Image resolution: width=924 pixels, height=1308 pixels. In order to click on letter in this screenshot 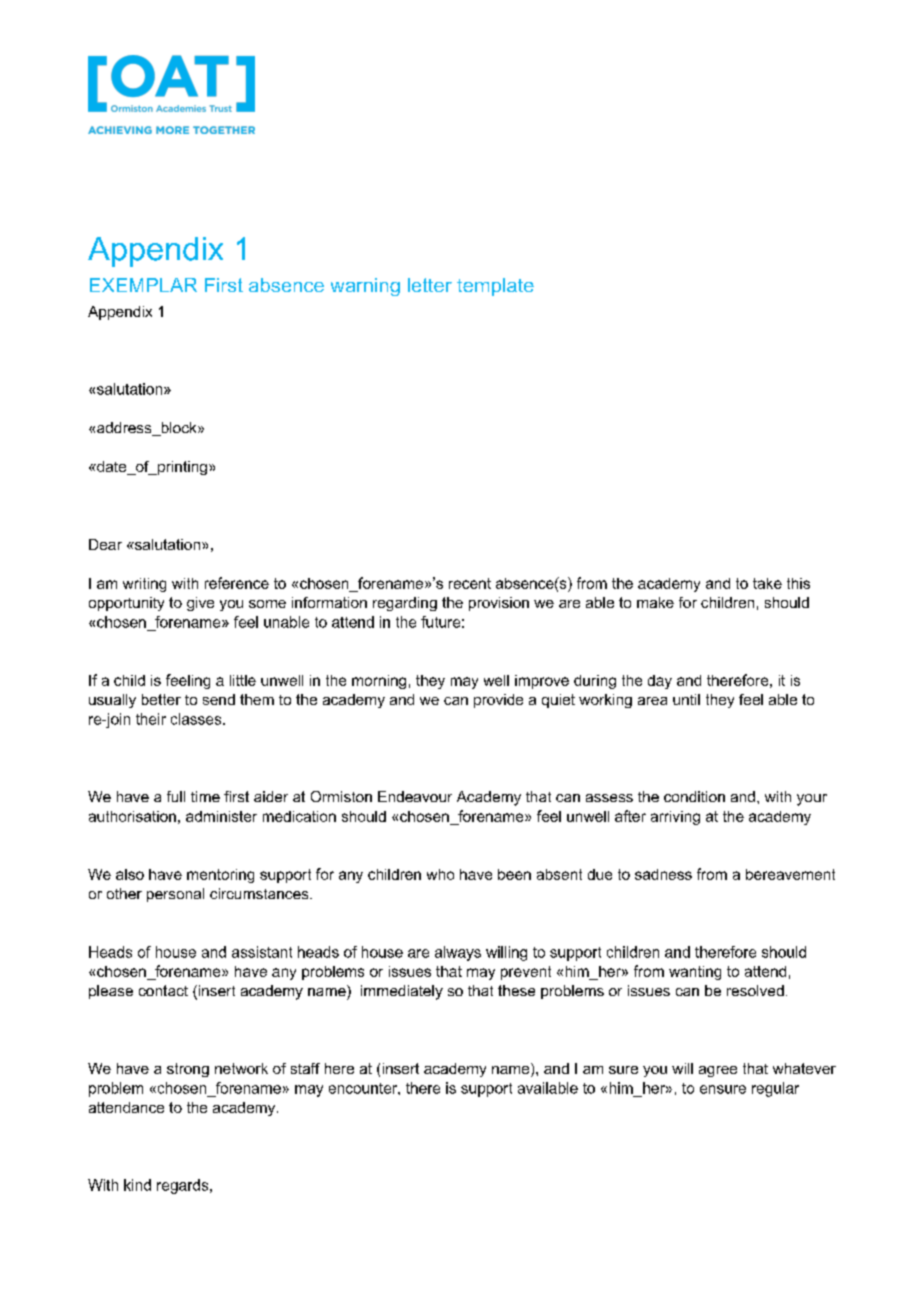, I will do `click(430, 285)`.
